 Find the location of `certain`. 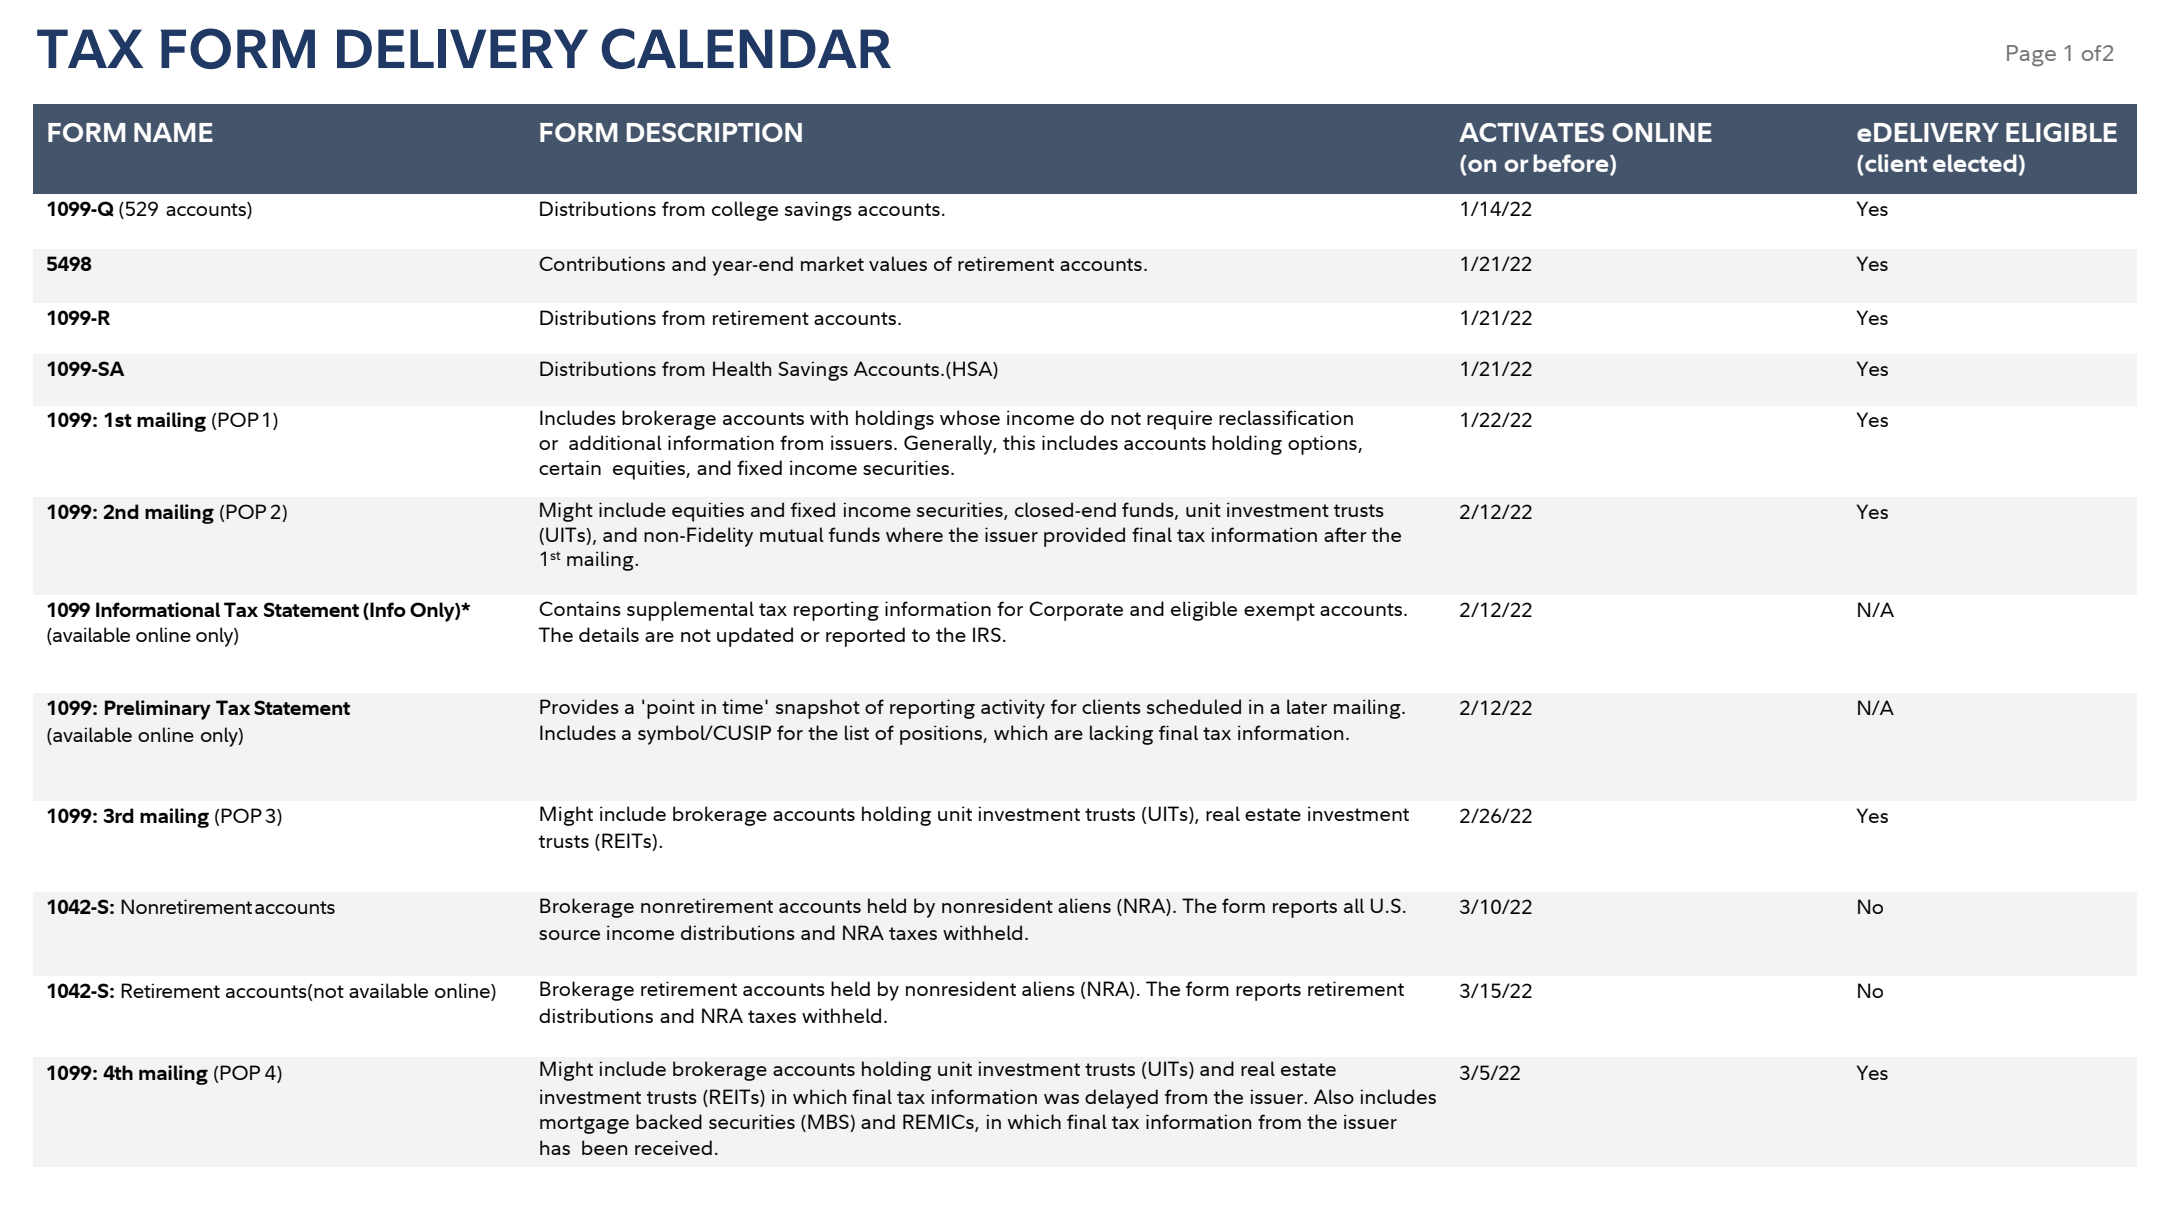

certain is located at coordinates (570, 467).
